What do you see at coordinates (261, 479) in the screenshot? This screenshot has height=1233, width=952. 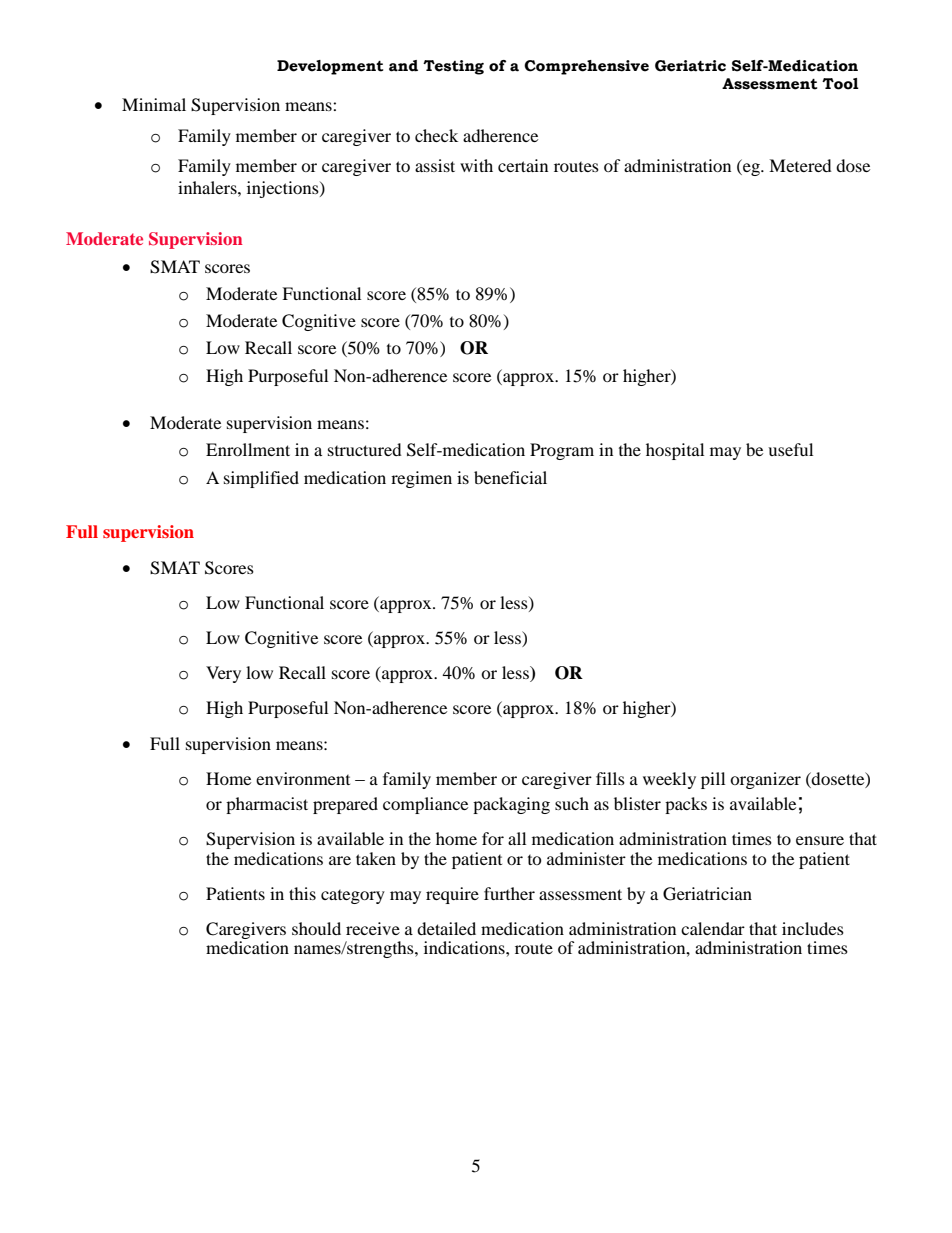 I see `simplified` at bounding box center [261, 479].
